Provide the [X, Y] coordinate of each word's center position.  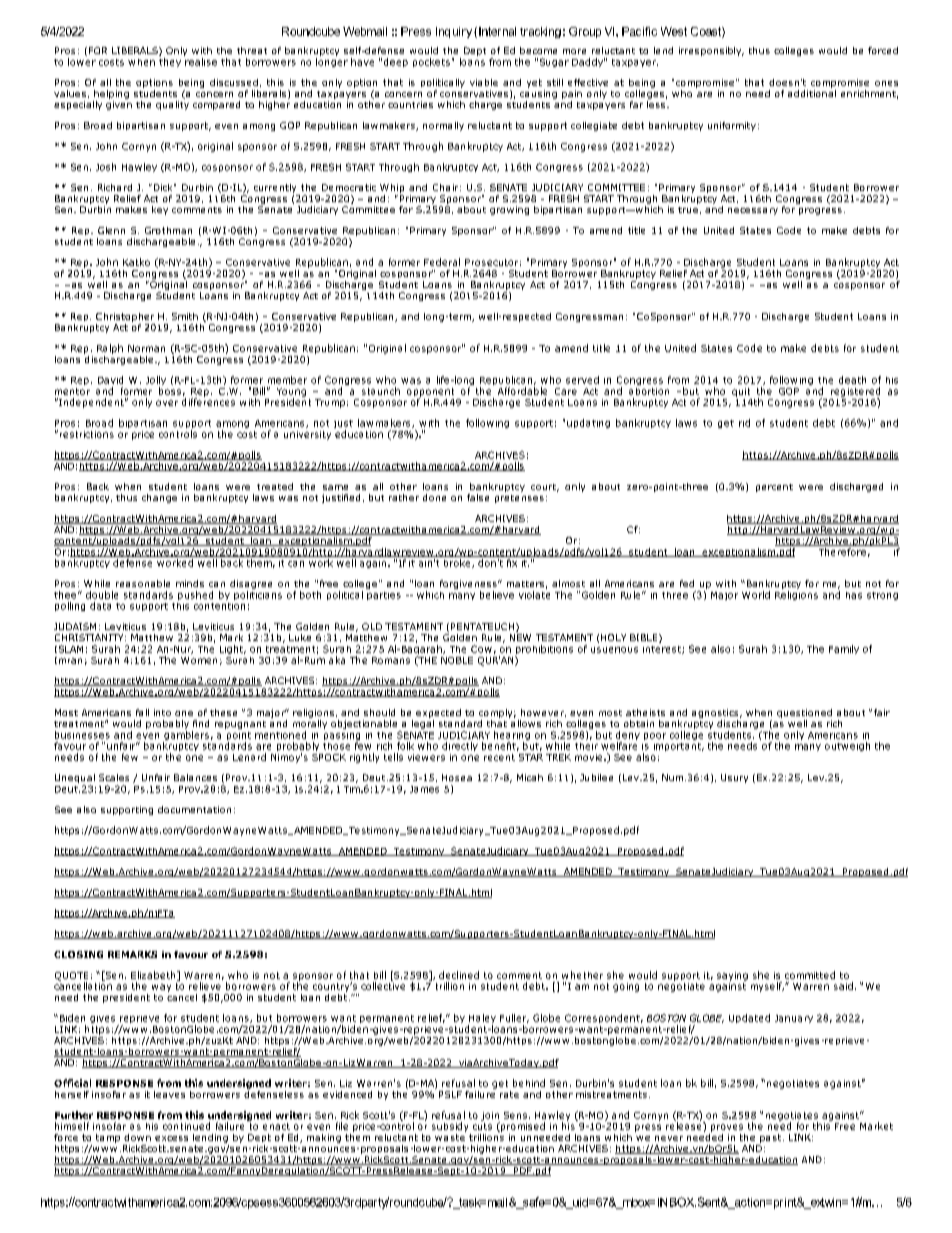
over [167, 403]
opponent [430, 393]
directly [460, 746]
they [170, 62]
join [490, 1117]
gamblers [186, 737]
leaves [169, 1094]
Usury [734, 778]
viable [484, 82]
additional [812, 92]
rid [744, 423]
